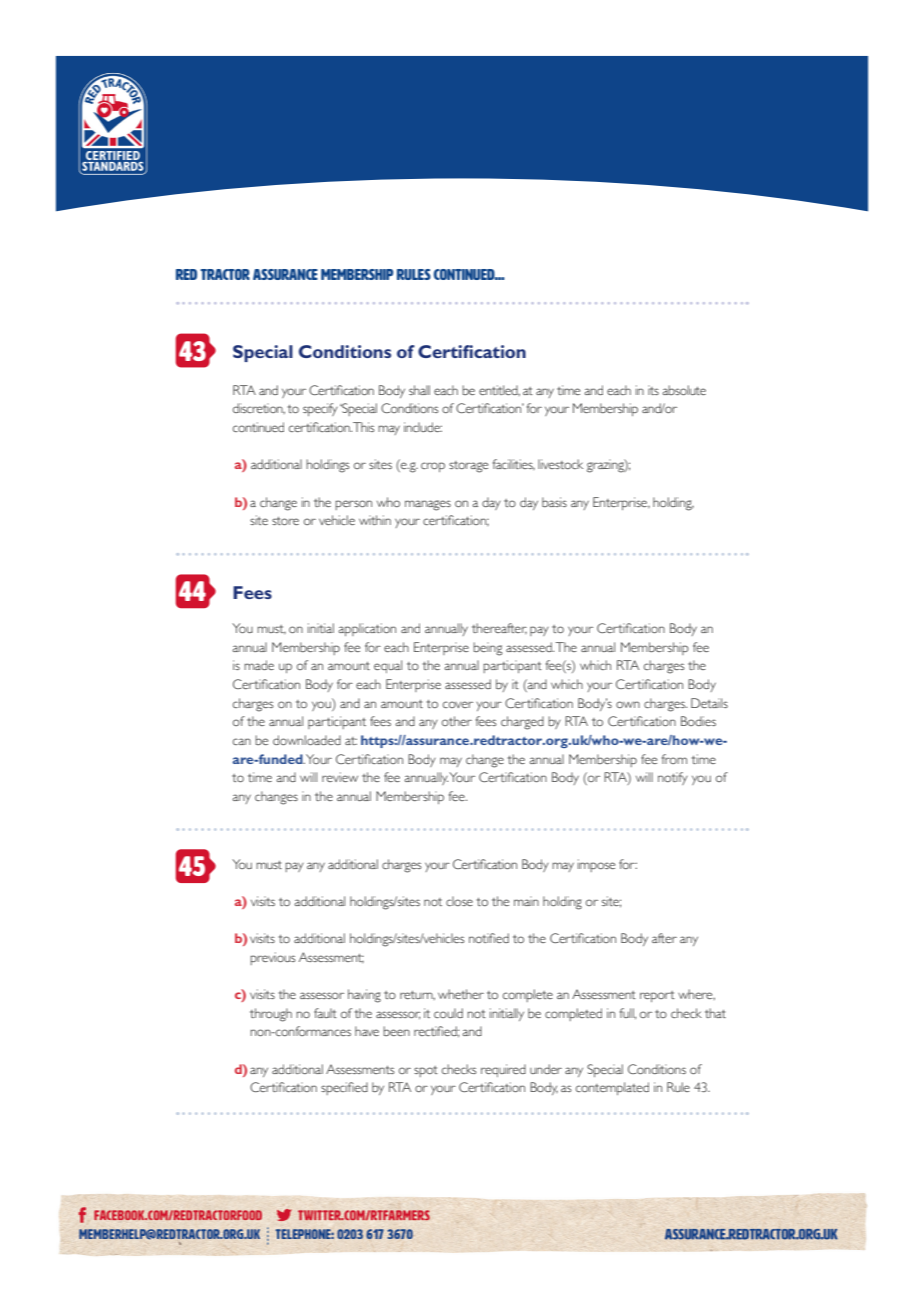  What do you see at coordinates (259, 665) in the image?
I see `made` at bounding box center [259, 665].
